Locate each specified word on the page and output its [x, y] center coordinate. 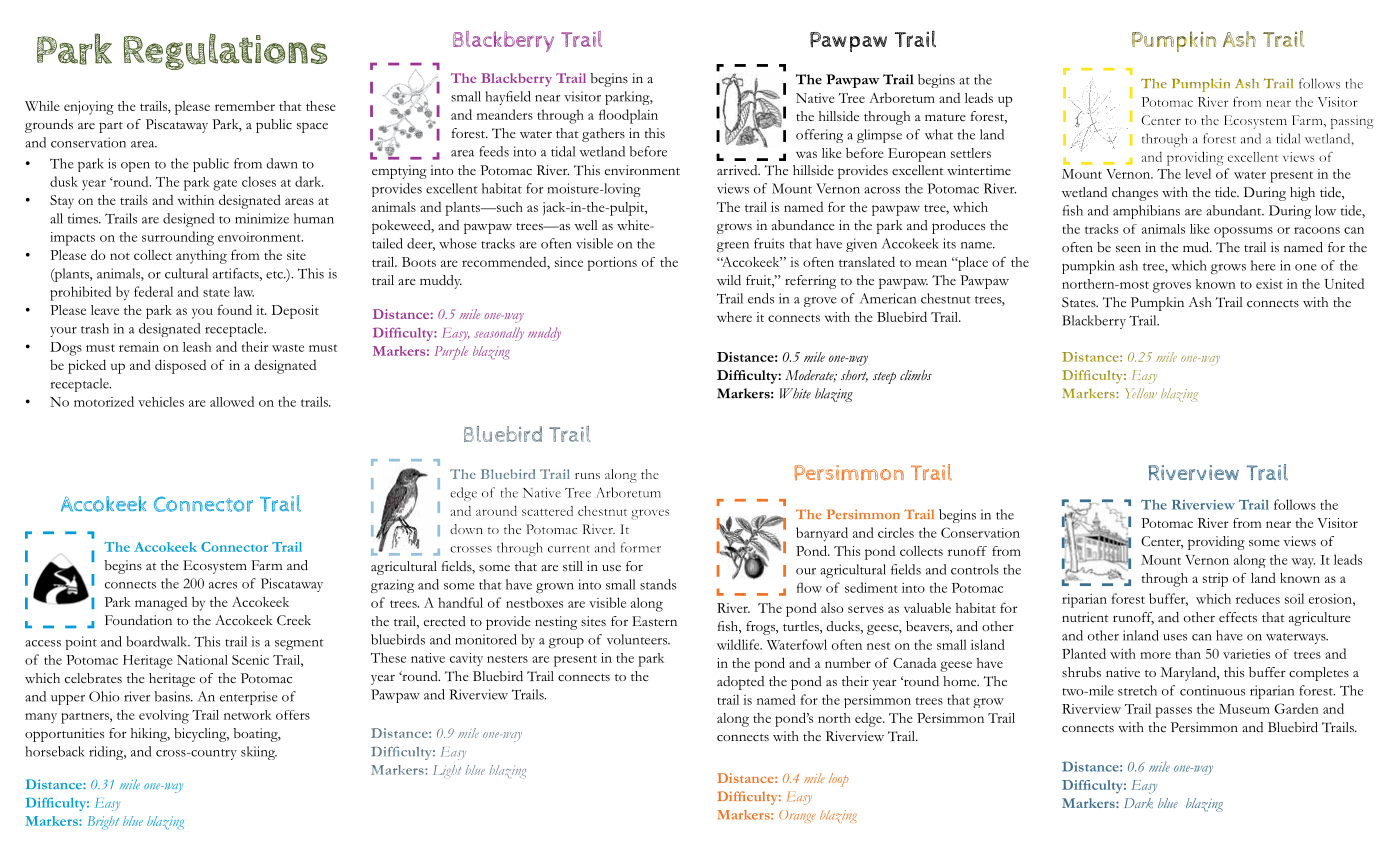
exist [1269, 284]
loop [839, 780]
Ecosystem [215, 567]
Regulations [225, 51]
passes [1174, 712]
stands [658, 584]
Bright [103, 822]
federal [153, 291]
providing [1216, 543]
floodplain [628, 116]
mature [945, 117]
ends [761, 298]
